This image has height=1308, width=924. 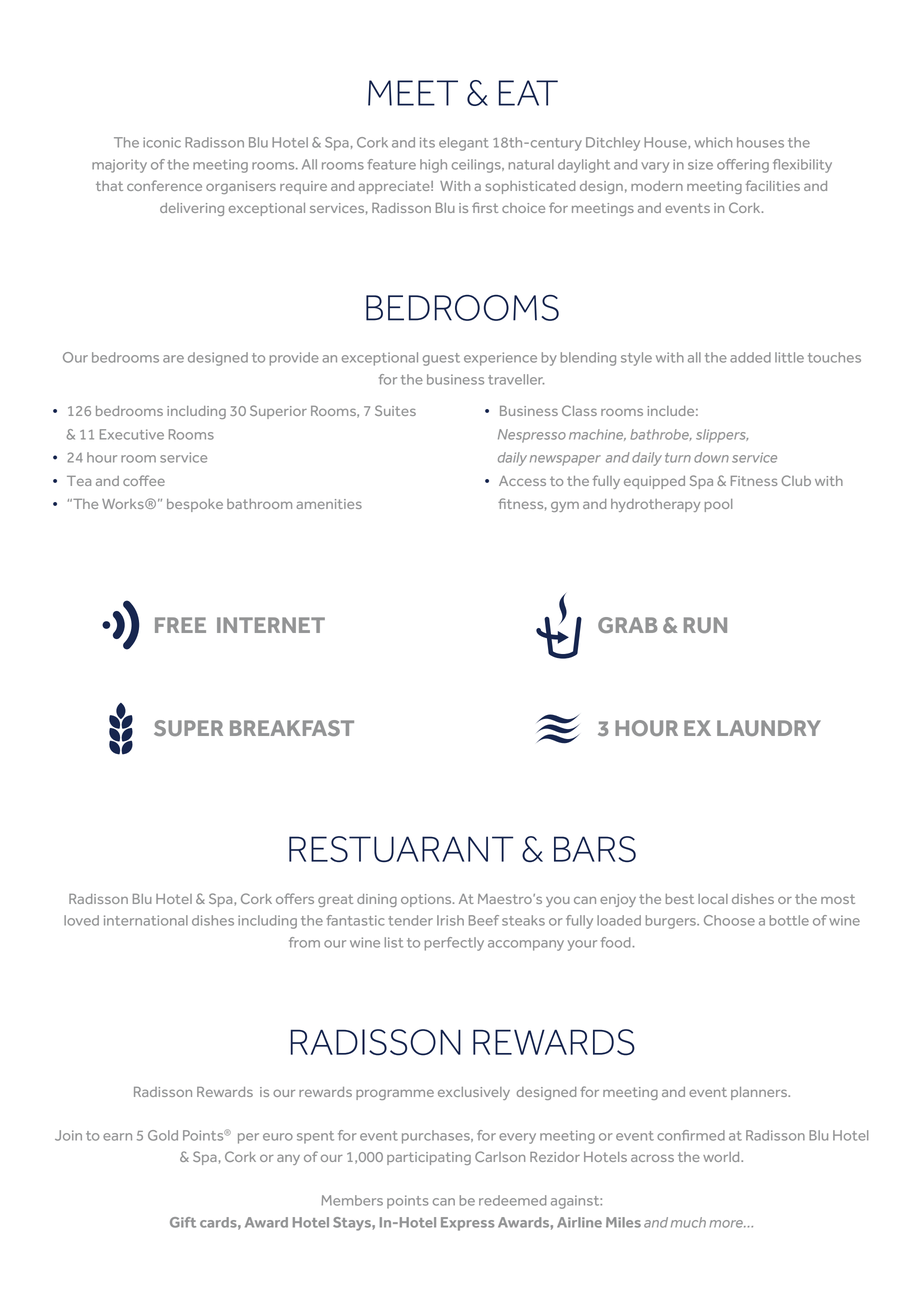 What do you see at coordinates (395, 410) in the image?
I see `Suites` at bounding box center [395, 410].
